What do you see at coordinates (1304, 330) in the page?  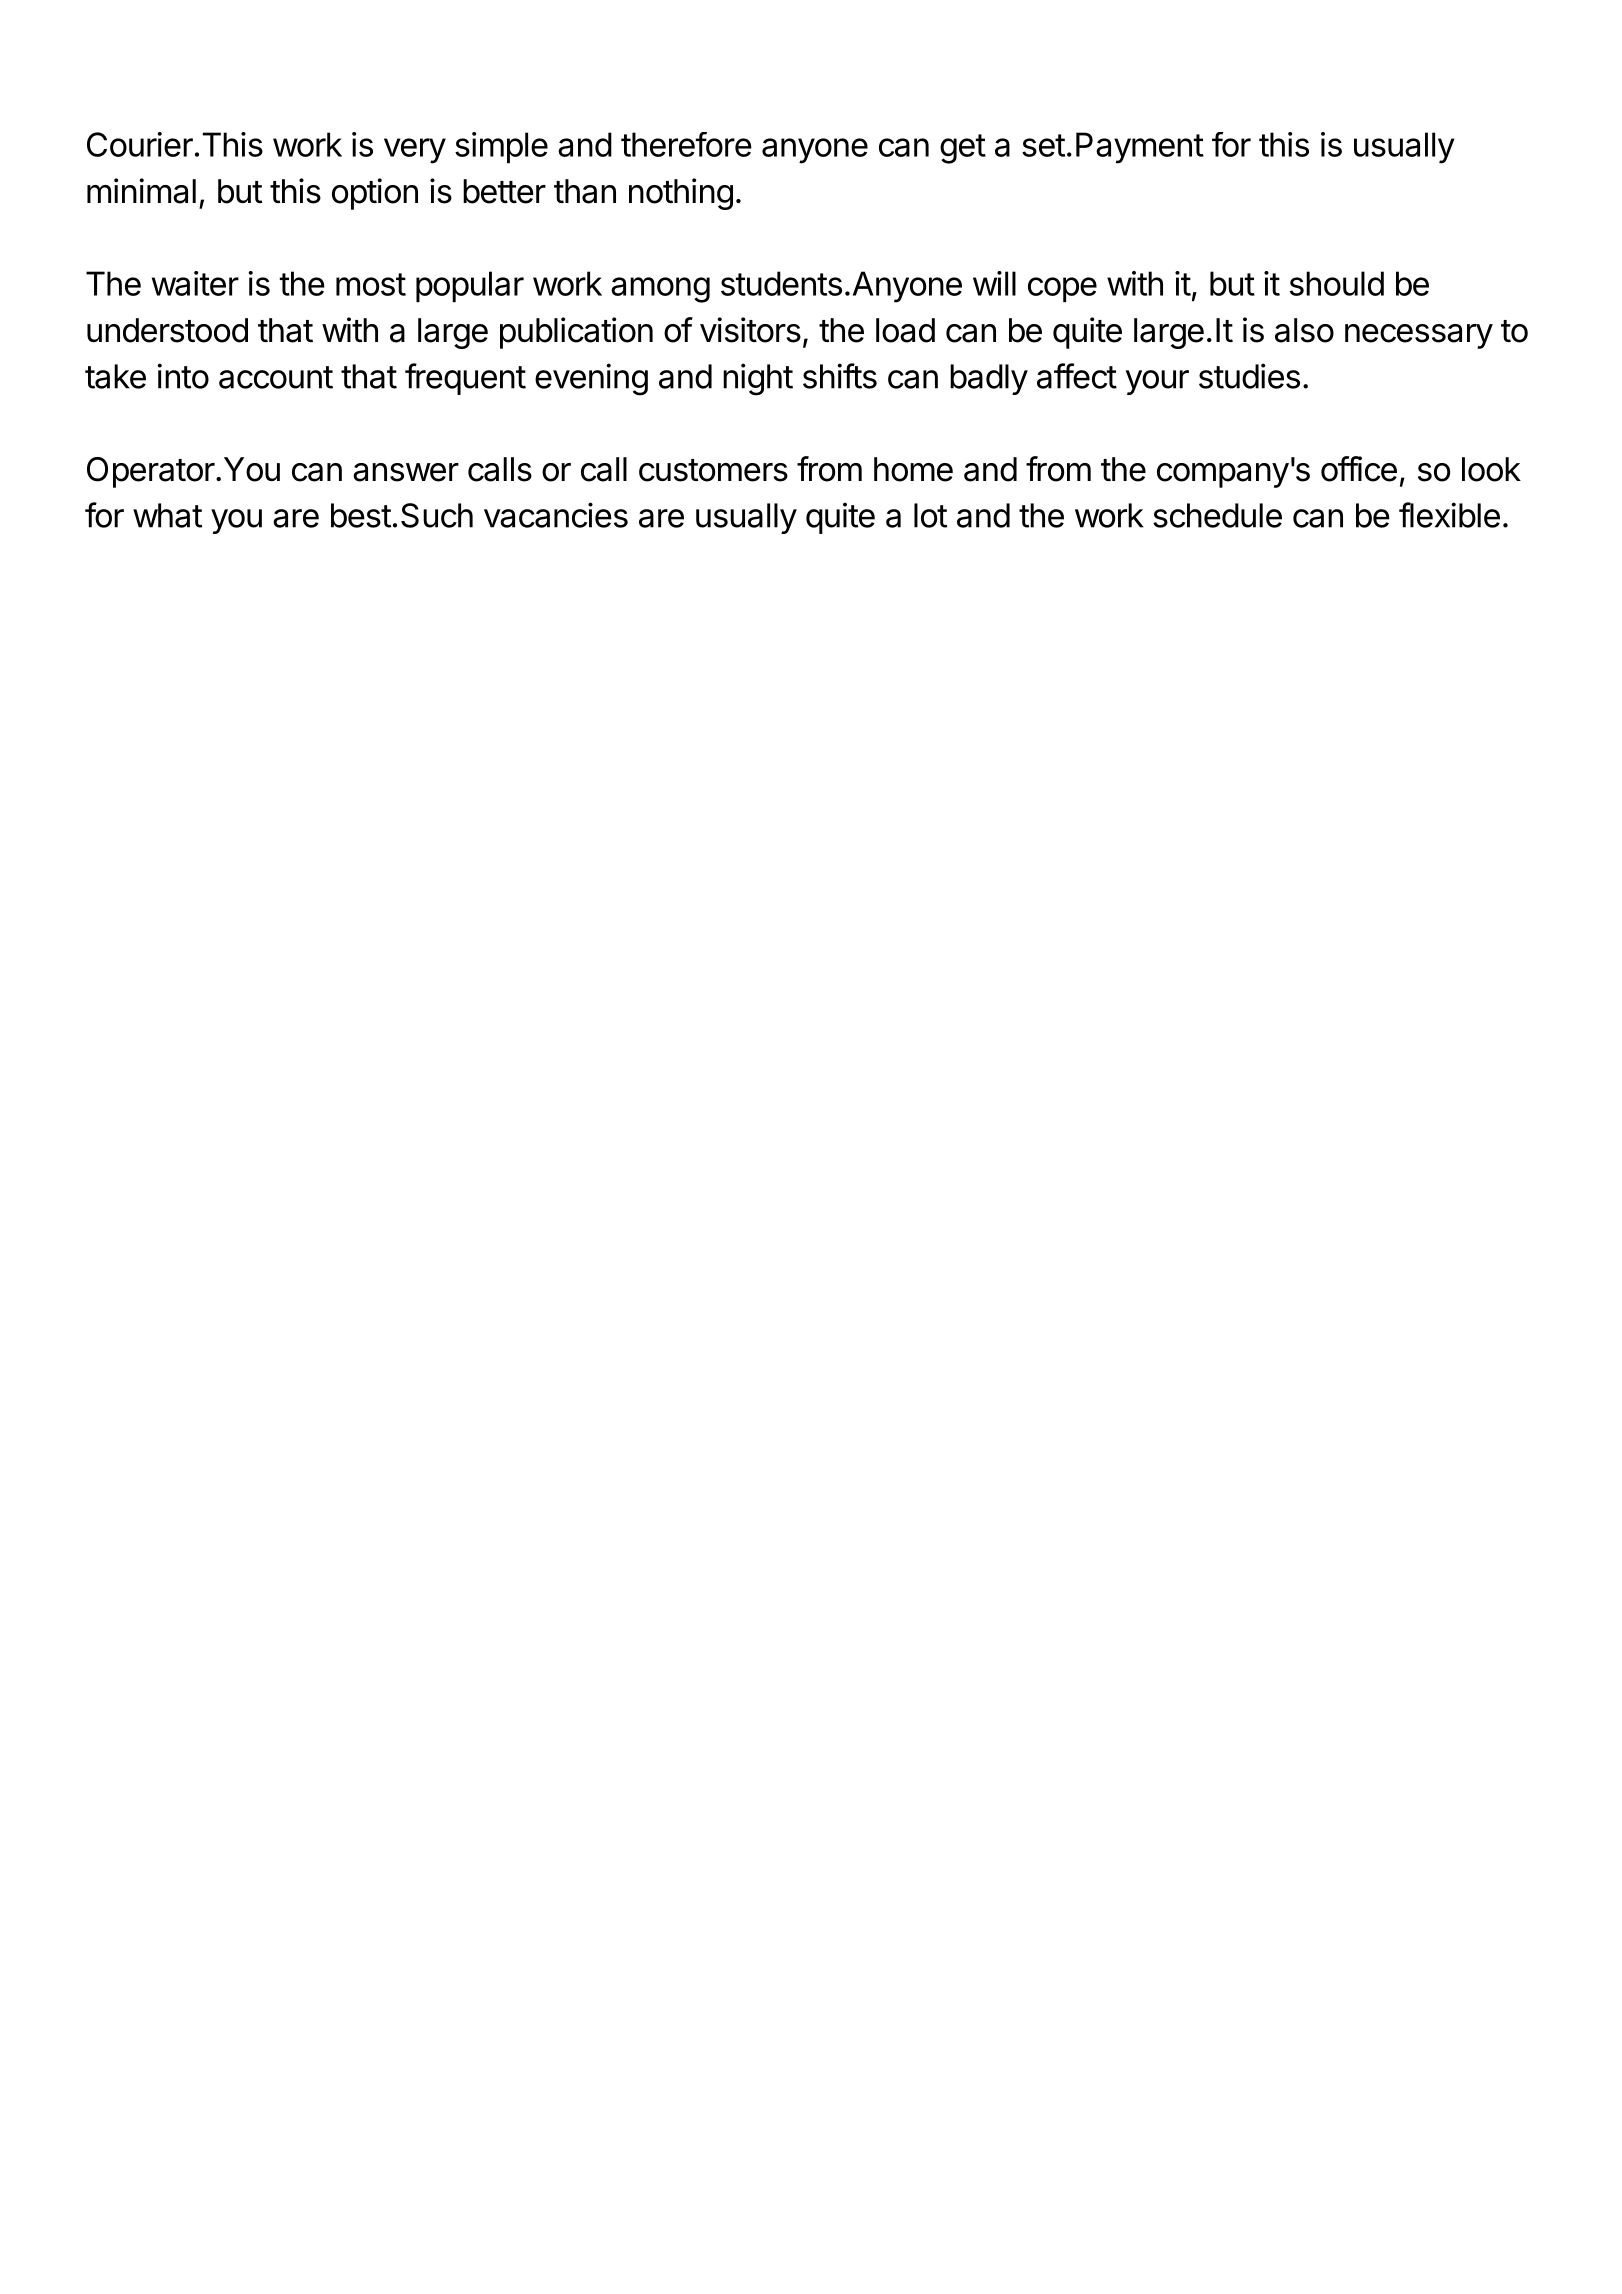 I see `also` at bounding box center [1304, 330].
